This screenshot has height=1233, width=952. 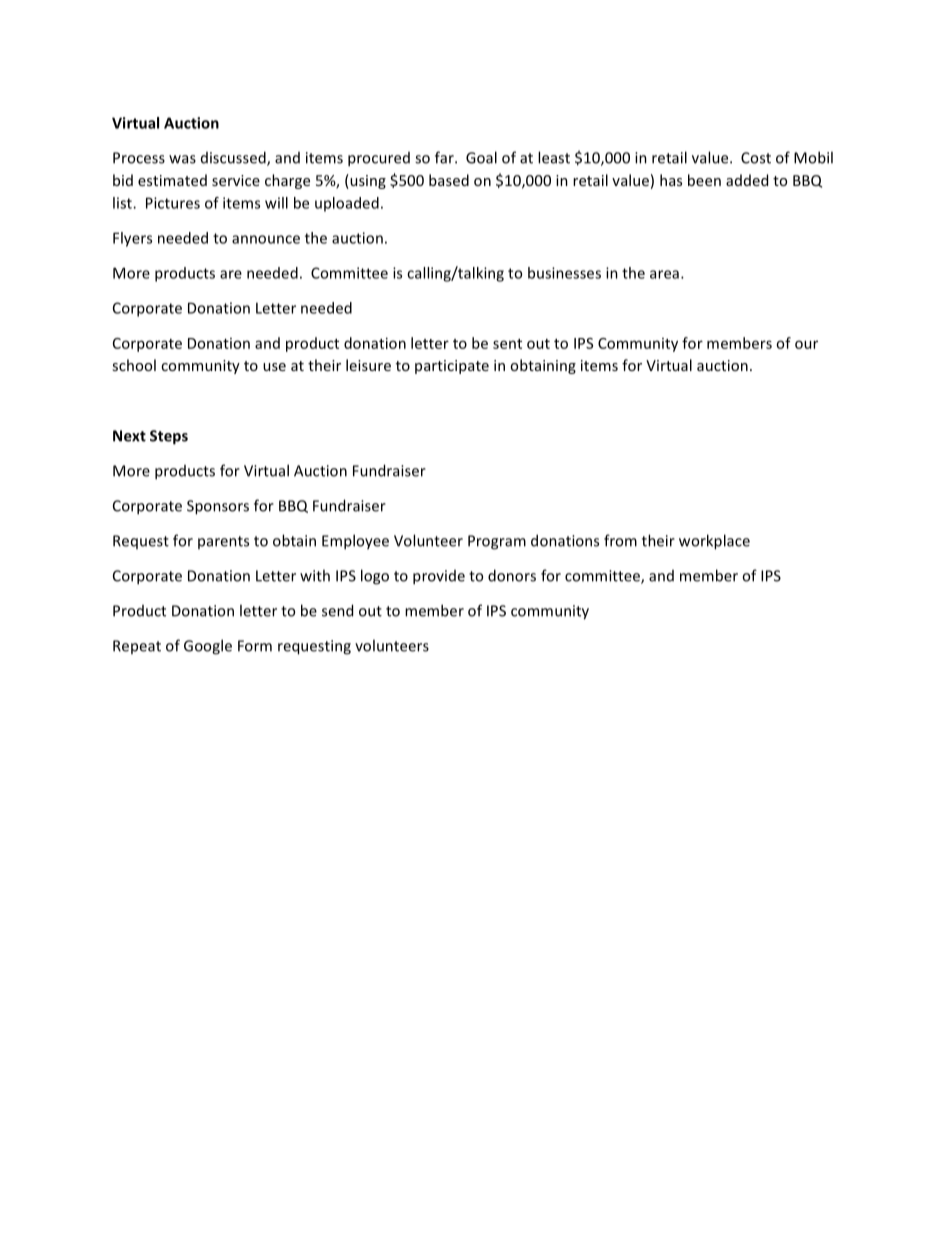 I want to click on added, so click(x=747, y=180).
